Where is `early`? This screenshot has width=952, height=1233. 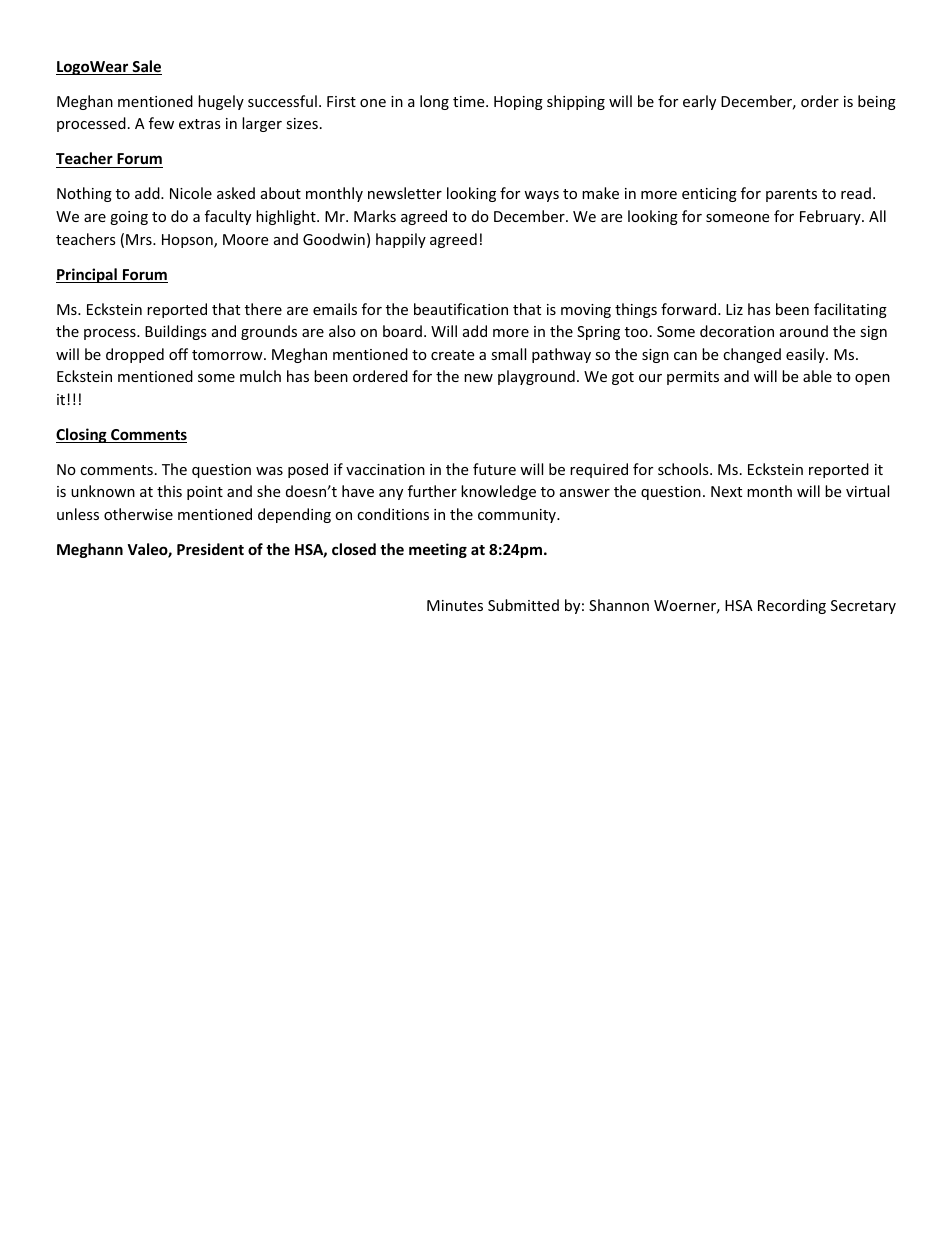
early is located at coordinates (699, 102).
